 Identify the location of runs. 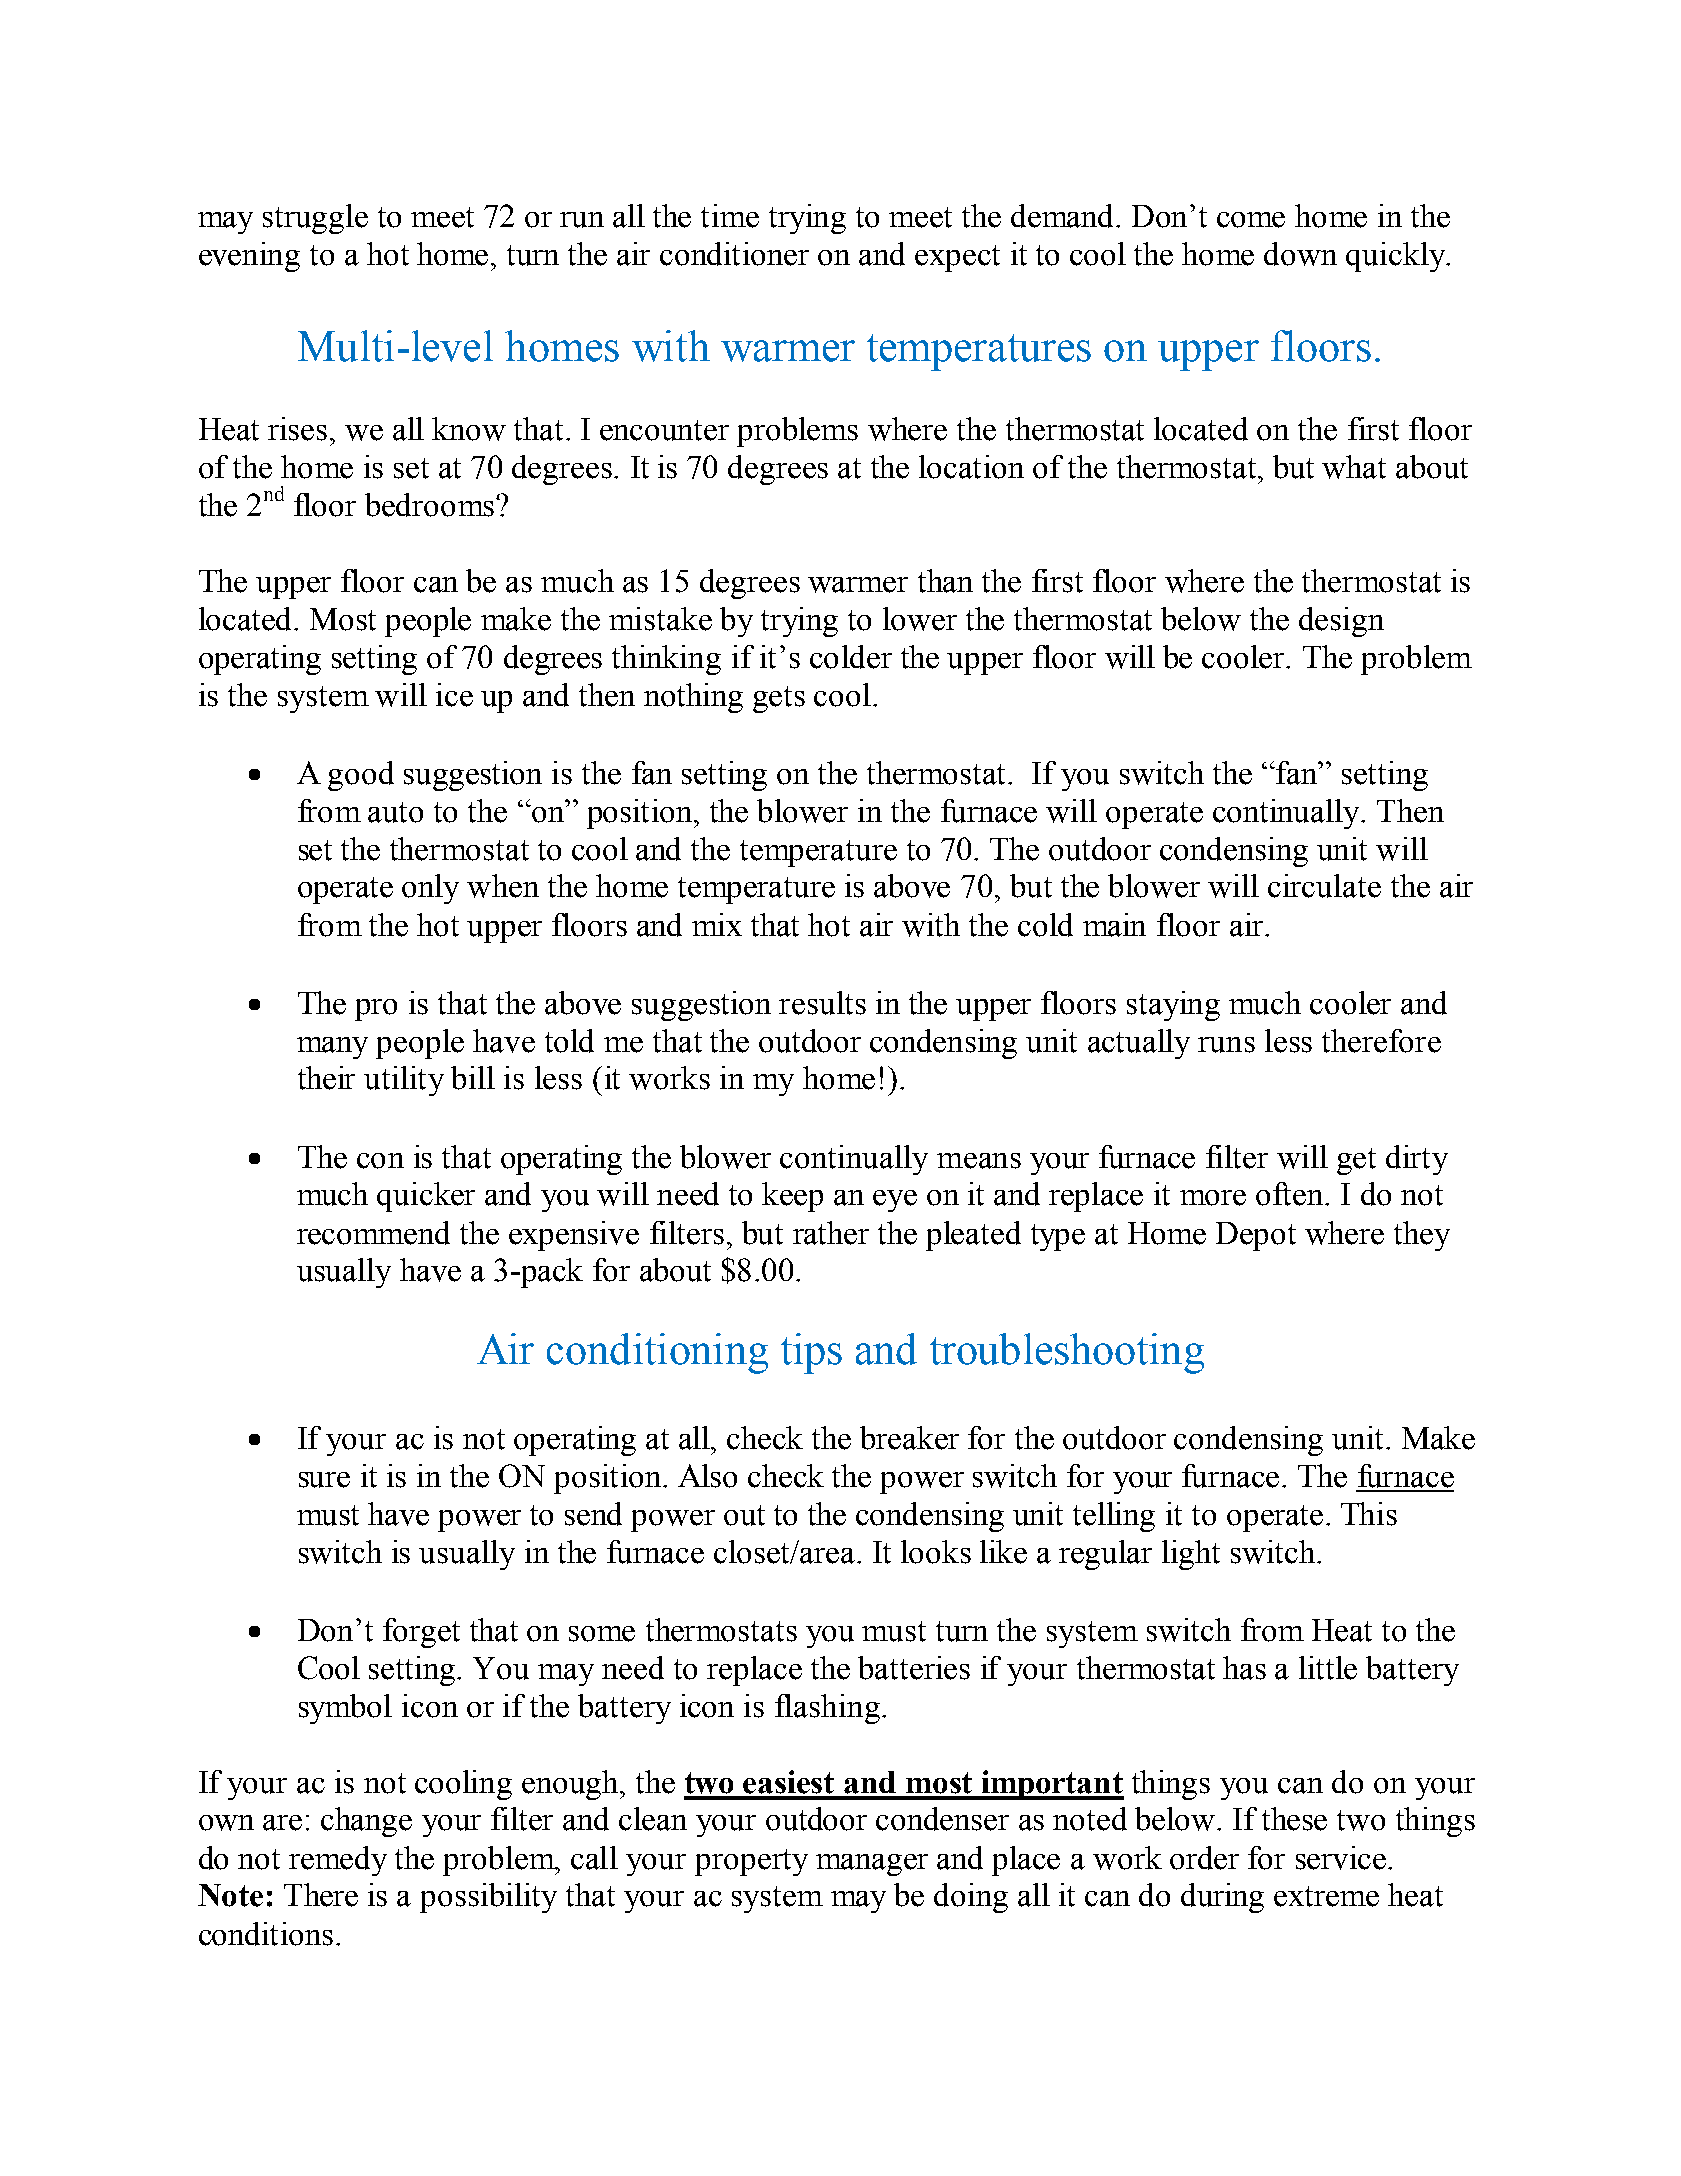
(1226, 1045).
